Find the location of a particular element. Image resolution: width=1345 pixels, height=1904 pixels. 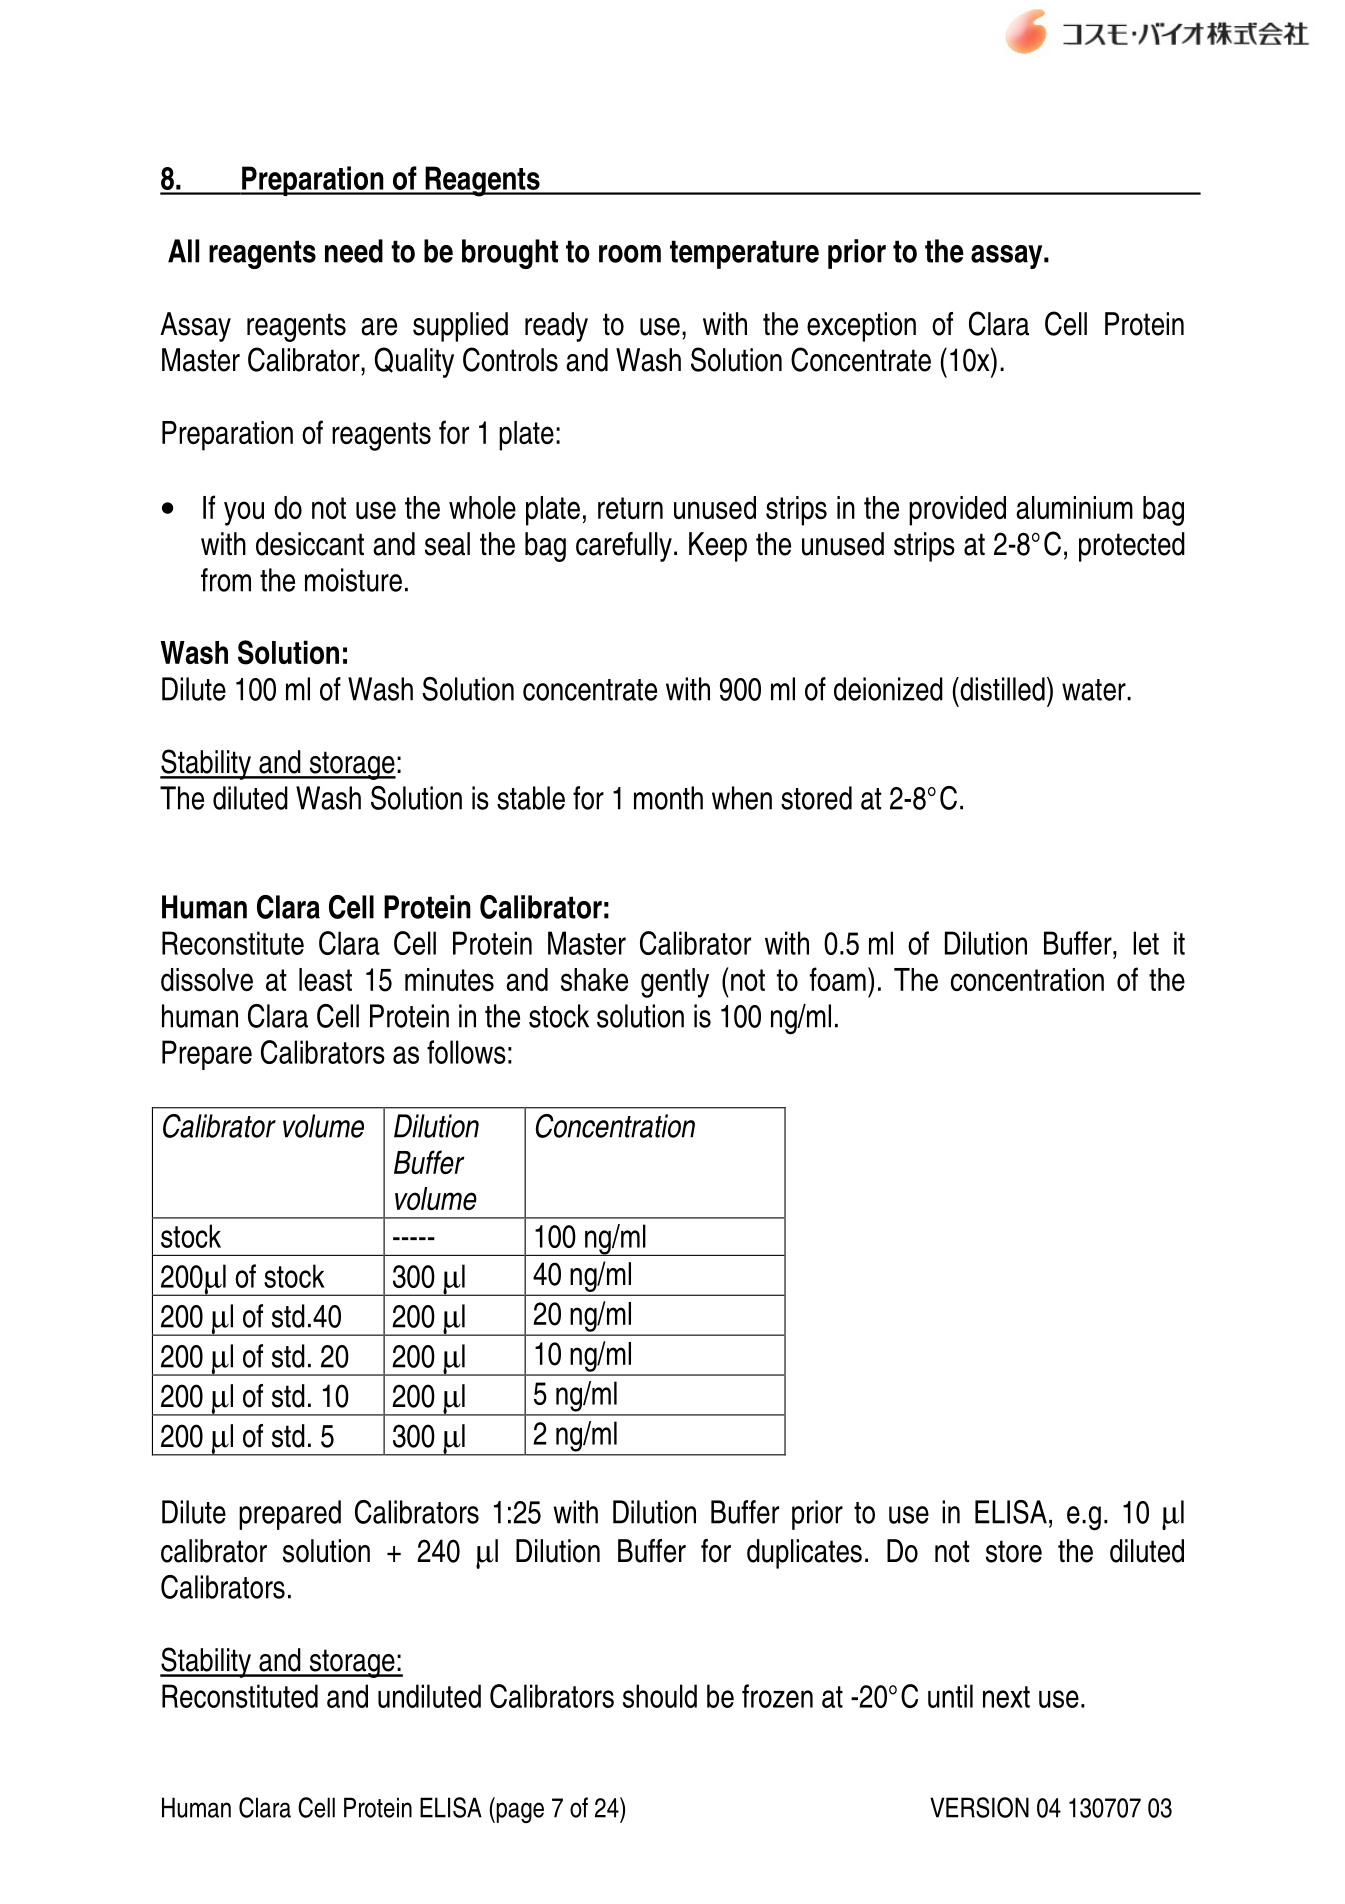

month is located at coordinates (668, 798).
